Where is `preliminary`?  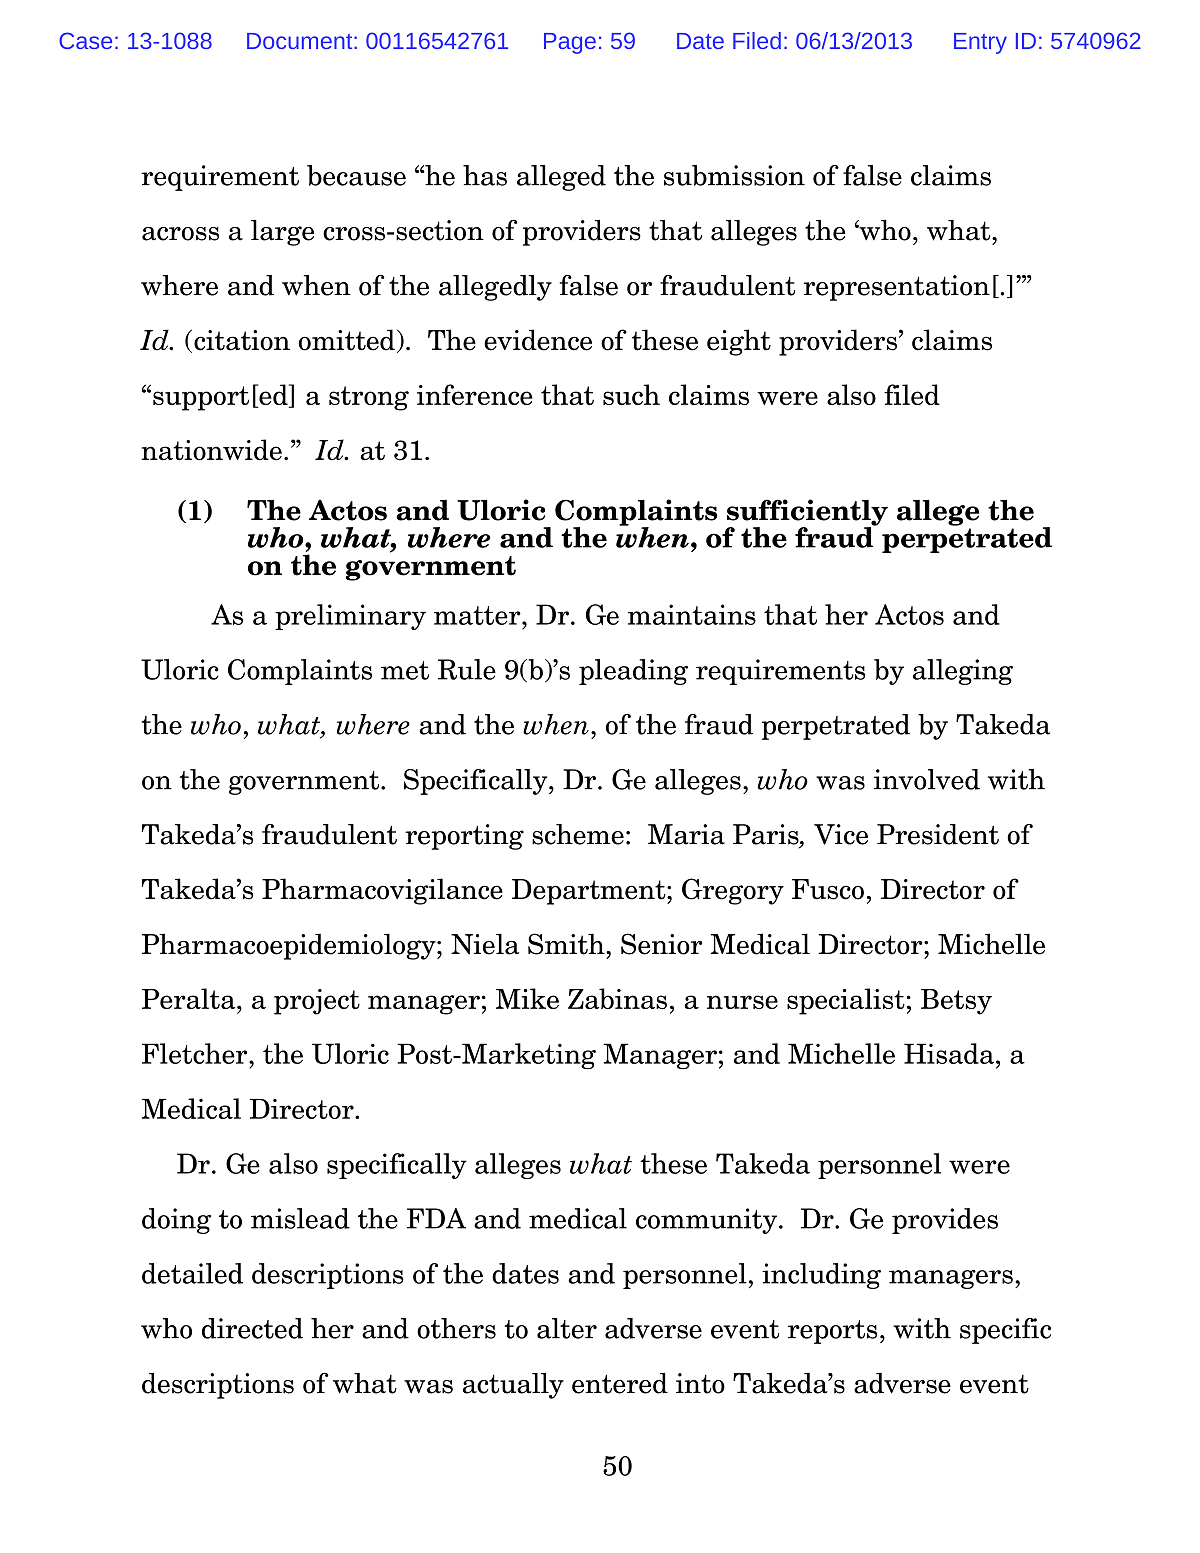
preliminary is located at coordinates (350, 617).
